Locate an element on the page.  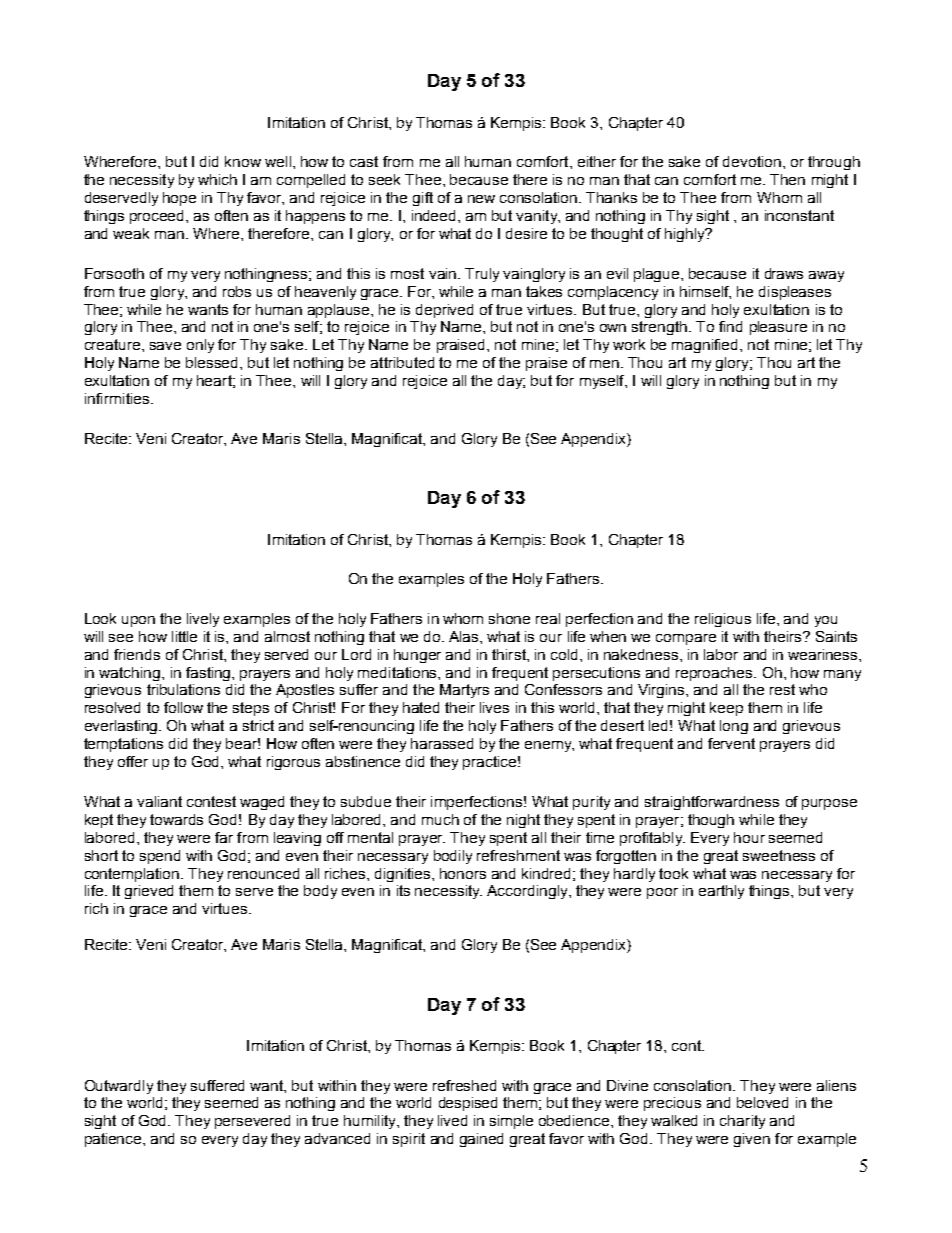
shone is located at coordinates (509, 618).
